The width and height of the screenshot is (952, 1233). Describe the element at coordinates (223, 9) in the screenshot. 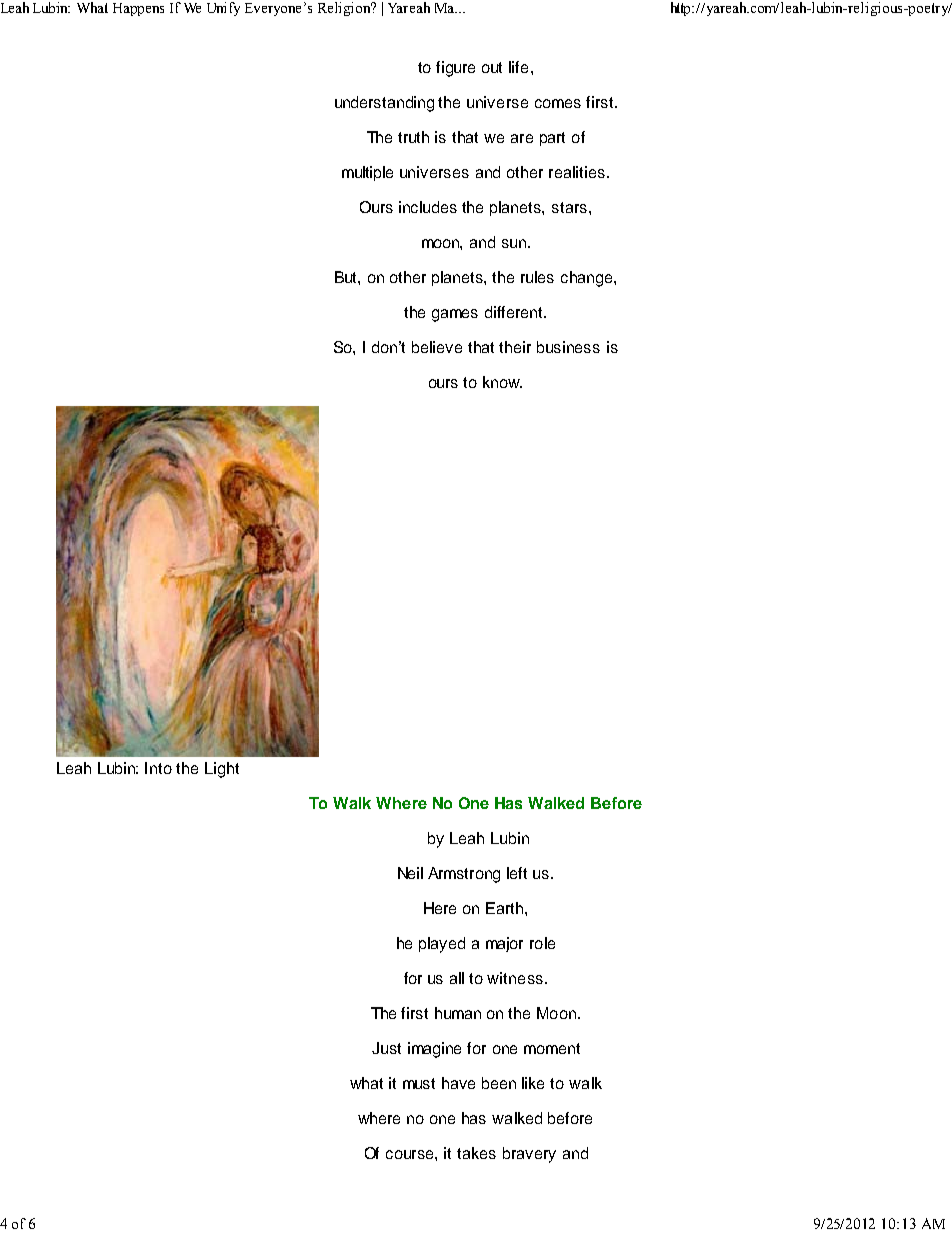

I see `Unify` at that location.
